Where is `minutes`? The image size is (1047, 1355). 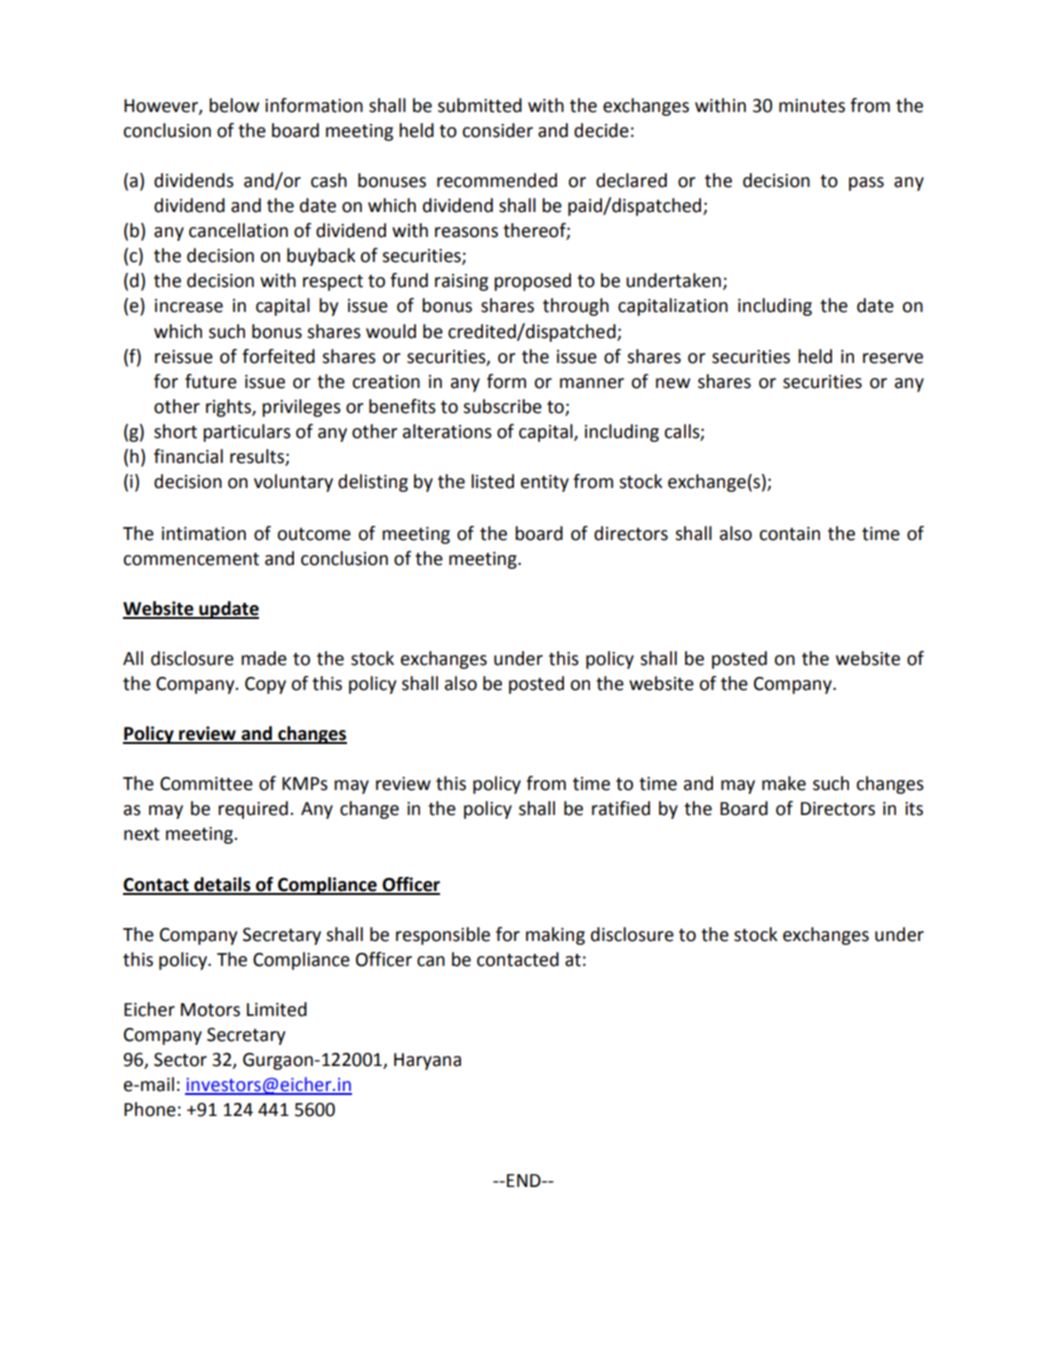
minutes is located at coordinates (812, 106).
